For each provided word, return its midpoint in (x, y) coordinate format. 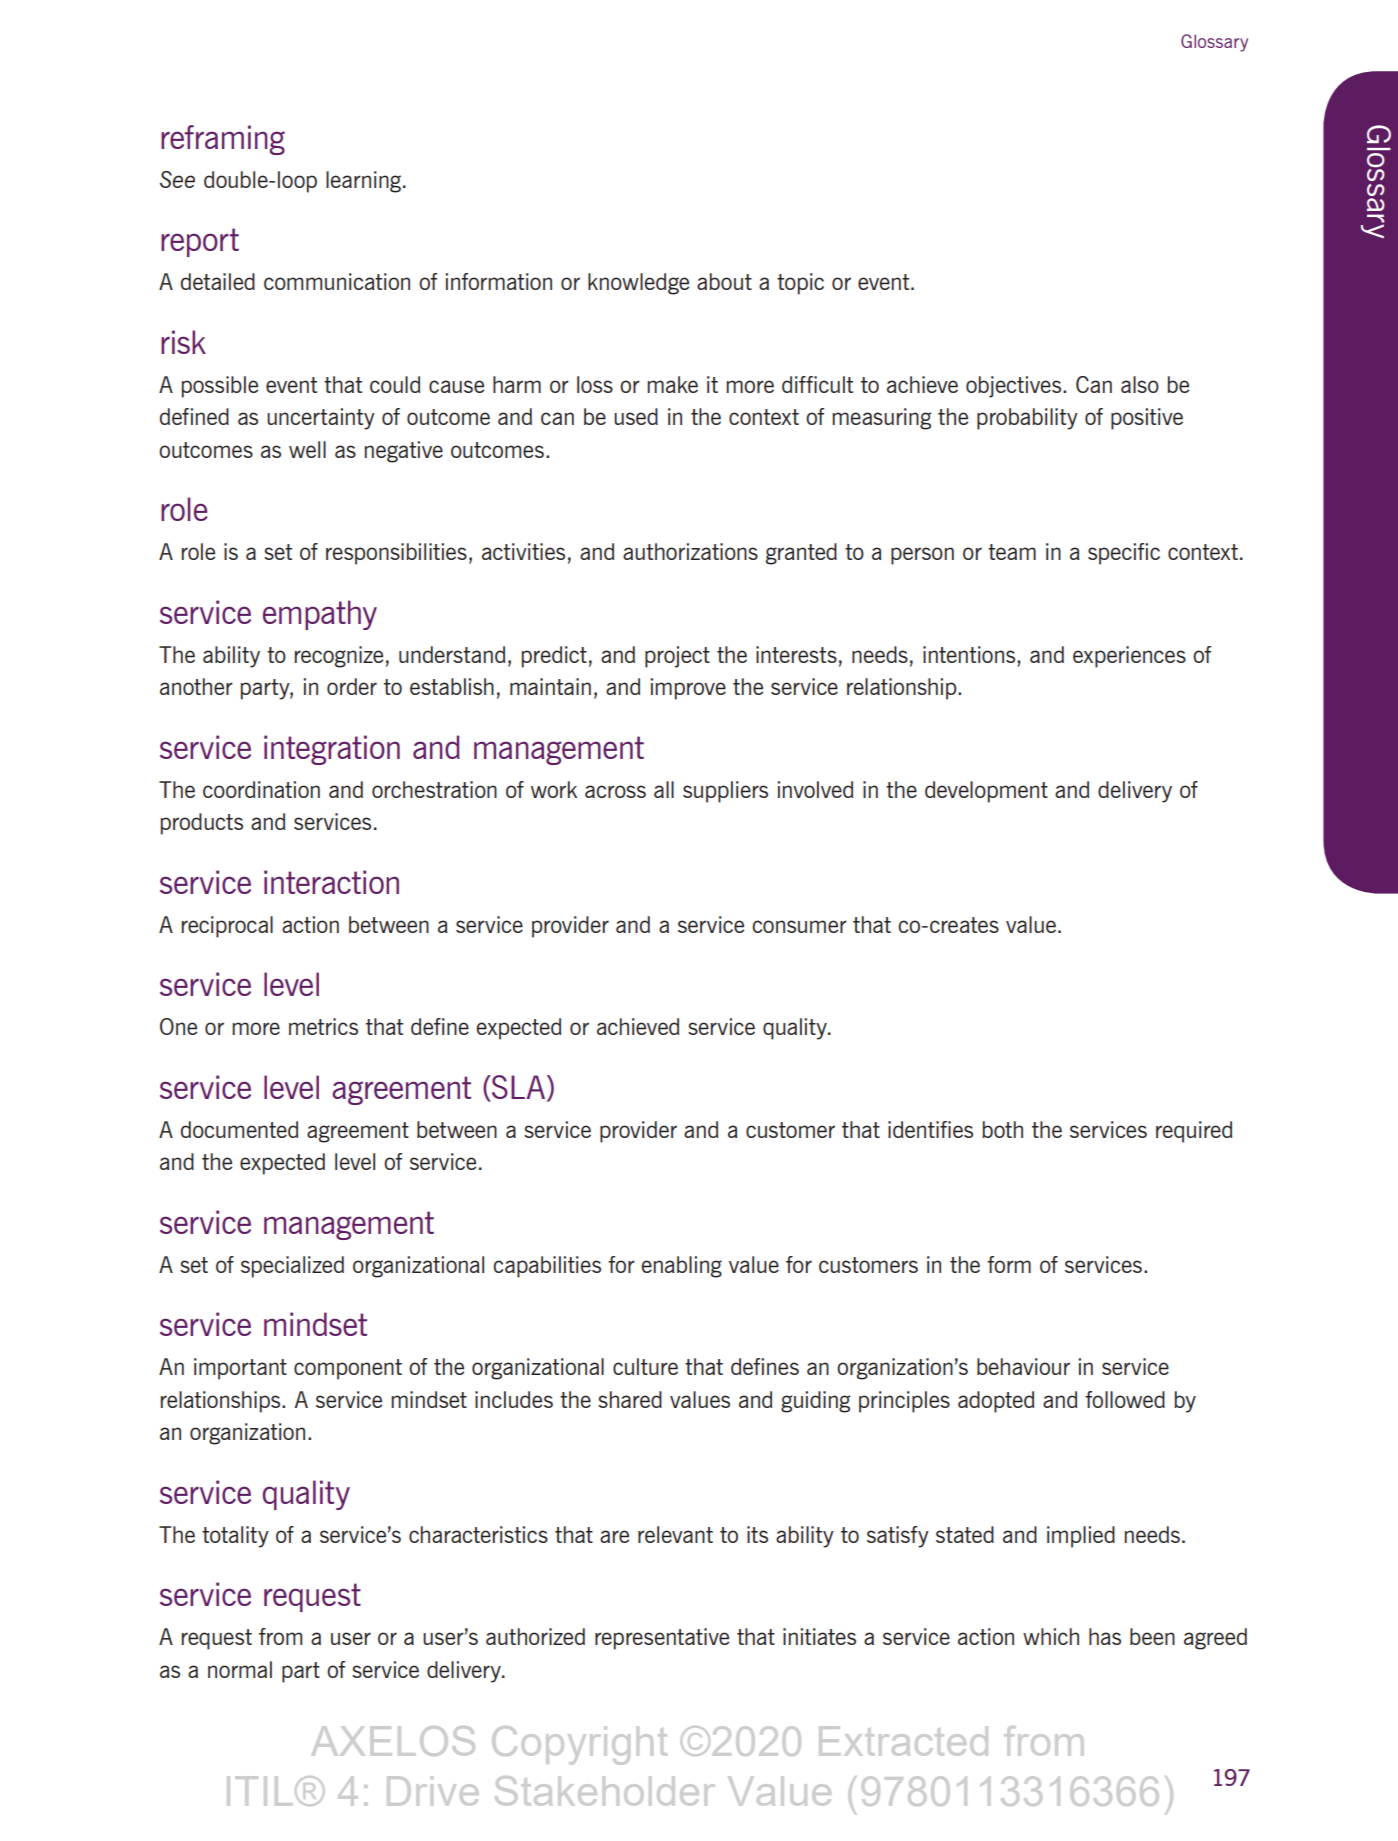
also (1140, 384)
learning (363, 182)
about (724, 281)
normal (240, 1669)
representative (662, 1639)
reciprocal (227, 927)
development (986, 792)
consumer (799, 926)
